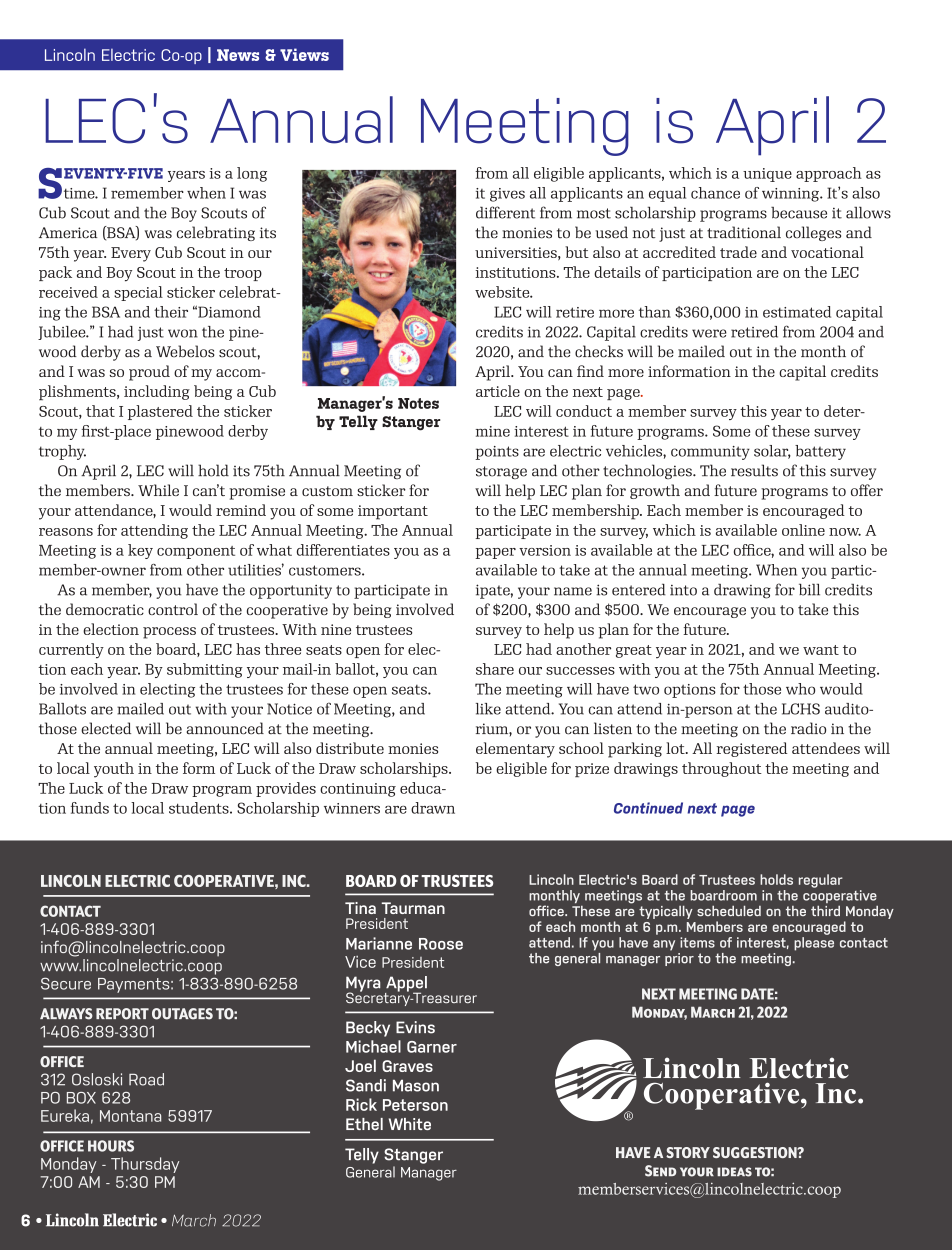 Image resolution: width=952 pixels, height=1250 pixels. Describe the element at coordinates (734, 1172) in the page. I see `ideas` at that location.
